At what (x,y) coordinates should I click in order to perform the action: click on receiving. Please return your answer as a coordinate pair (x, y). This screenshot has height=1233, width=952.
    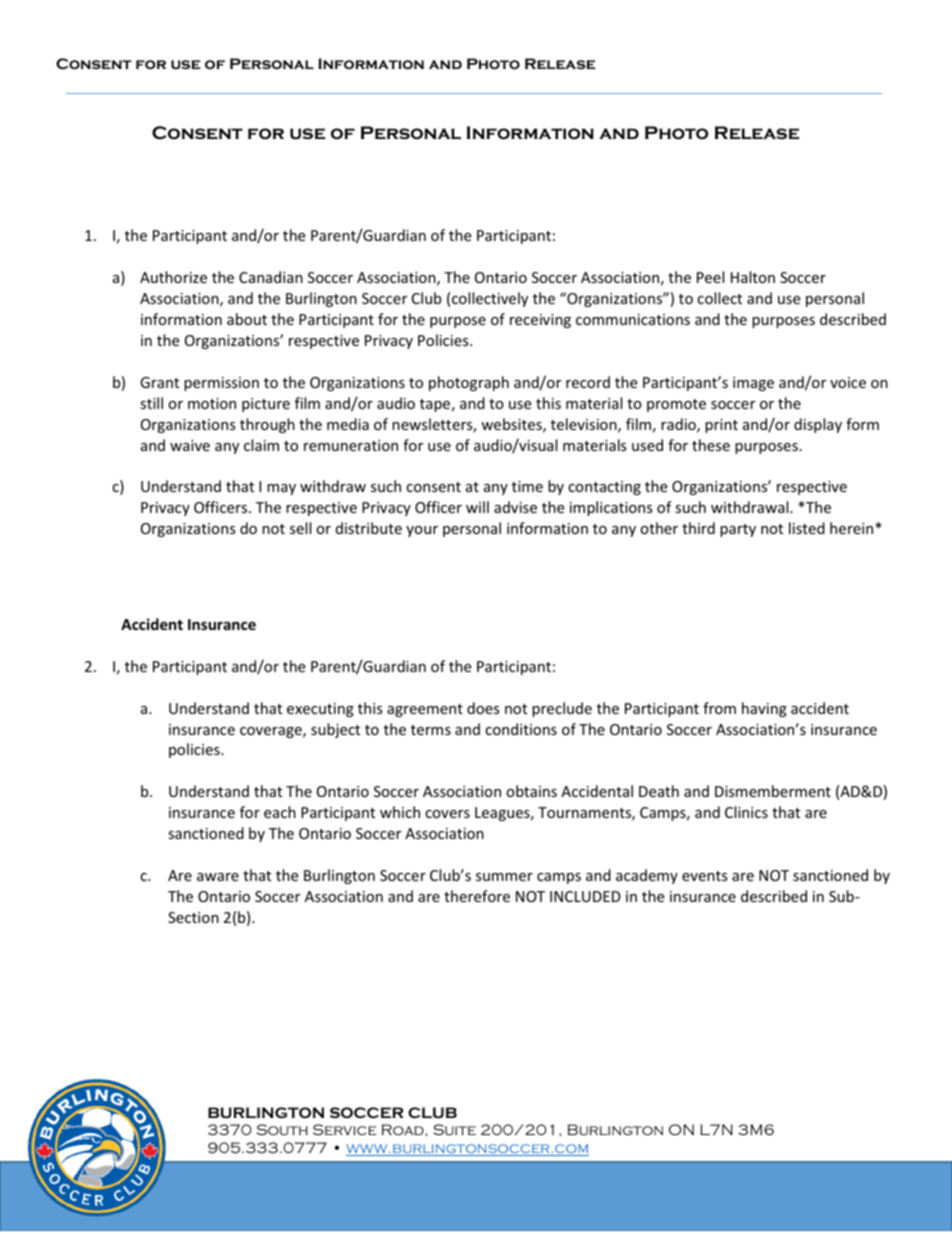
    Looking at the image, I should click on (540, 321).
